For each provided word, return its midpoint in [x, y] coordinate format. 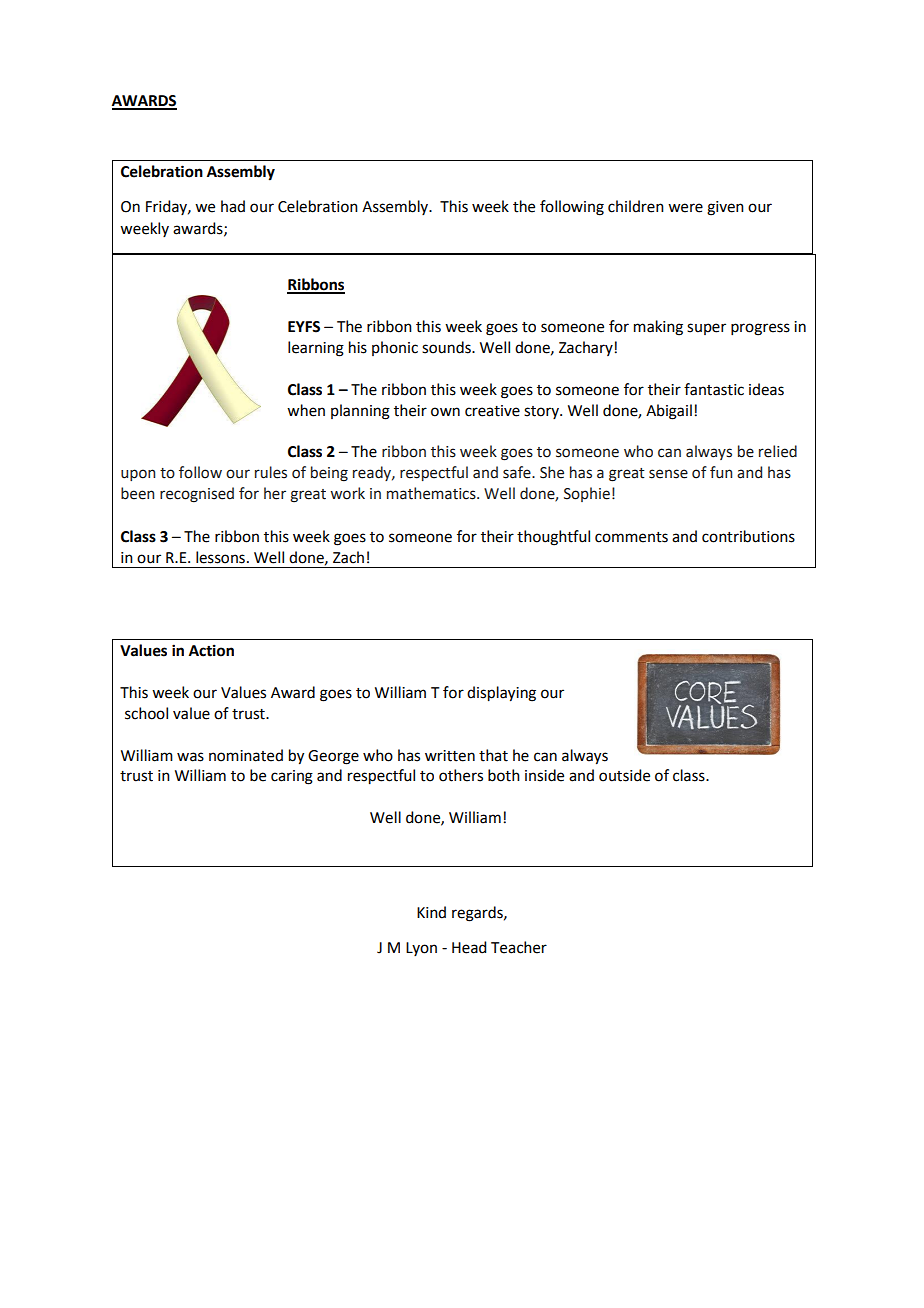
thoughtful [553, 538]
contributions [748, 536]
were [685, 208]
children [636, 206]
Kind [431, 912]
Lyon [421, 949]
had [233, 206]
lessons [220, 557]
